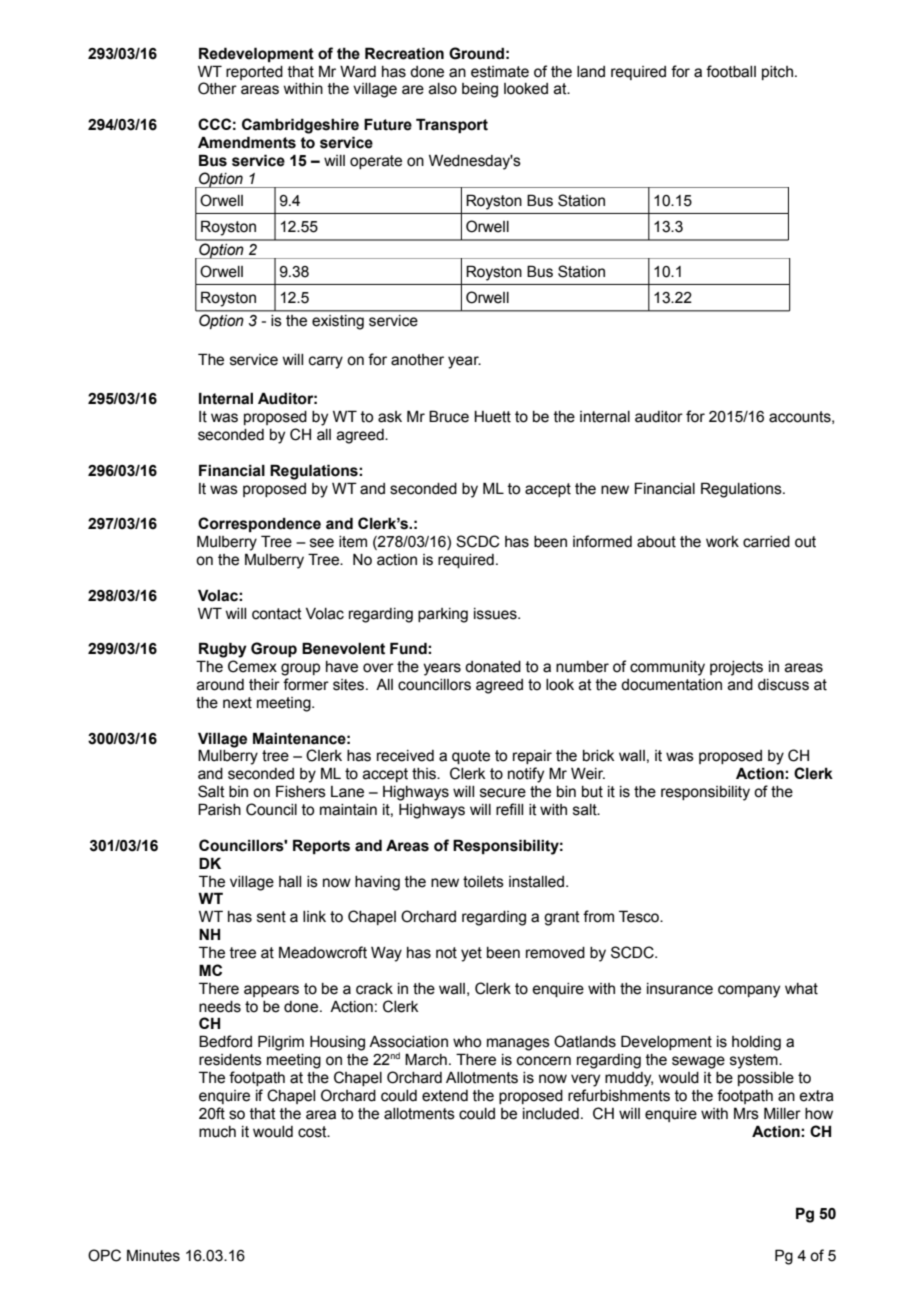  Describe the element at coordinates (736, 668) in the image. I see `projects` at that location.
